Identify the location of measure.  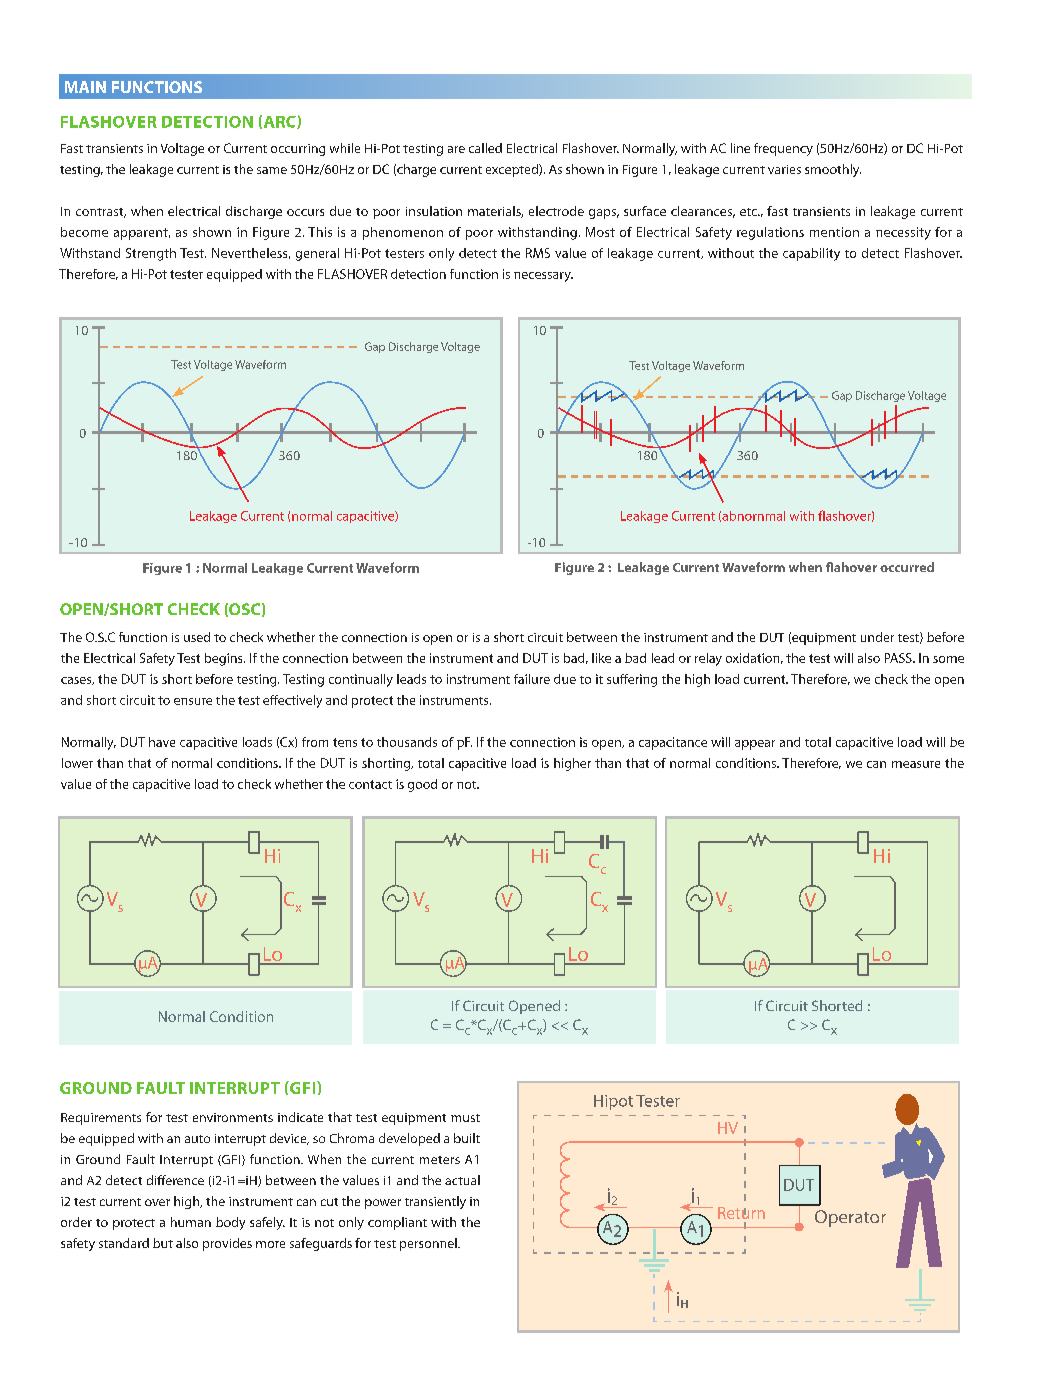
(916, 764).
